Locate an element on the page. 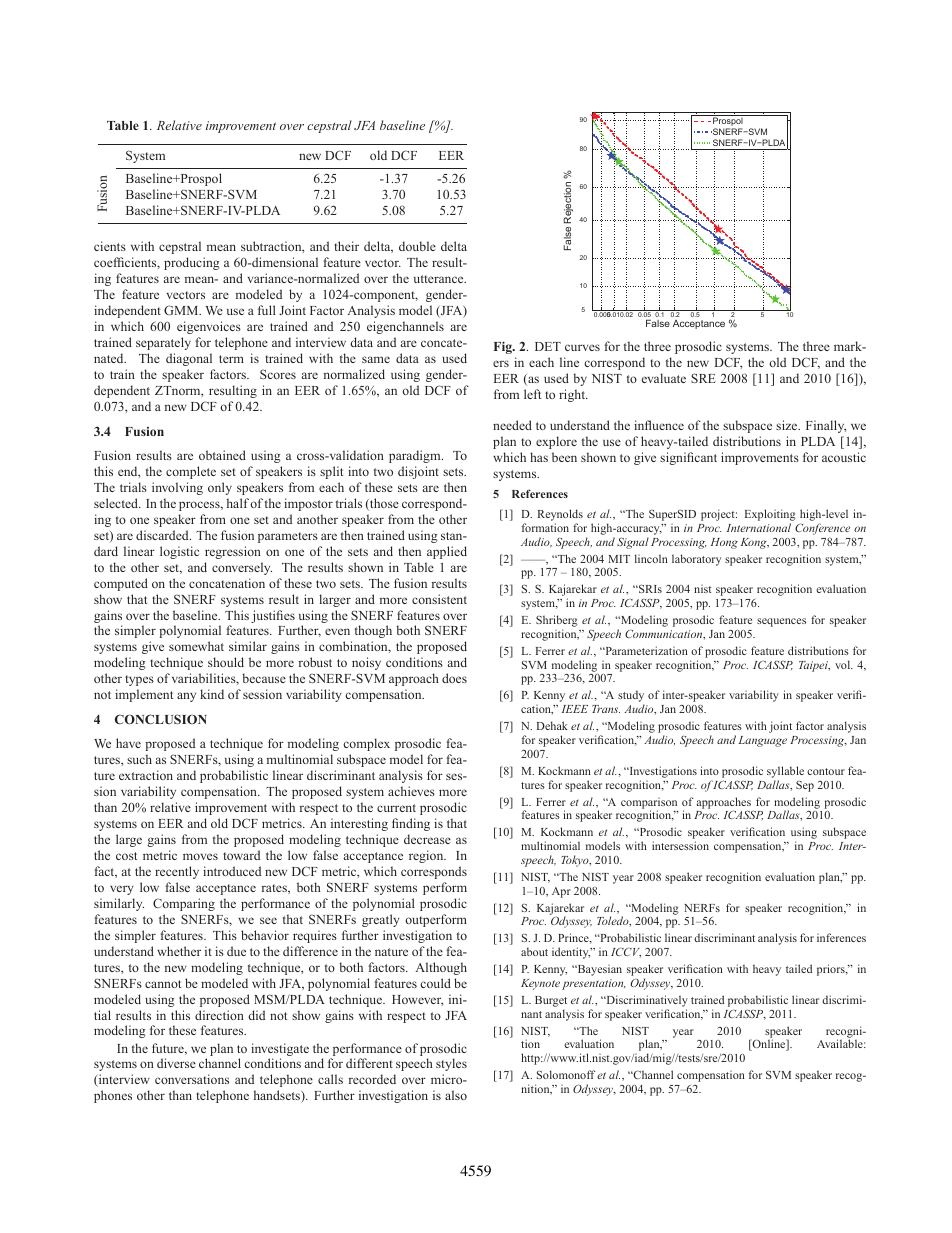 The image size is (952, 1233). styles is located at coordinates (451, 1064).
